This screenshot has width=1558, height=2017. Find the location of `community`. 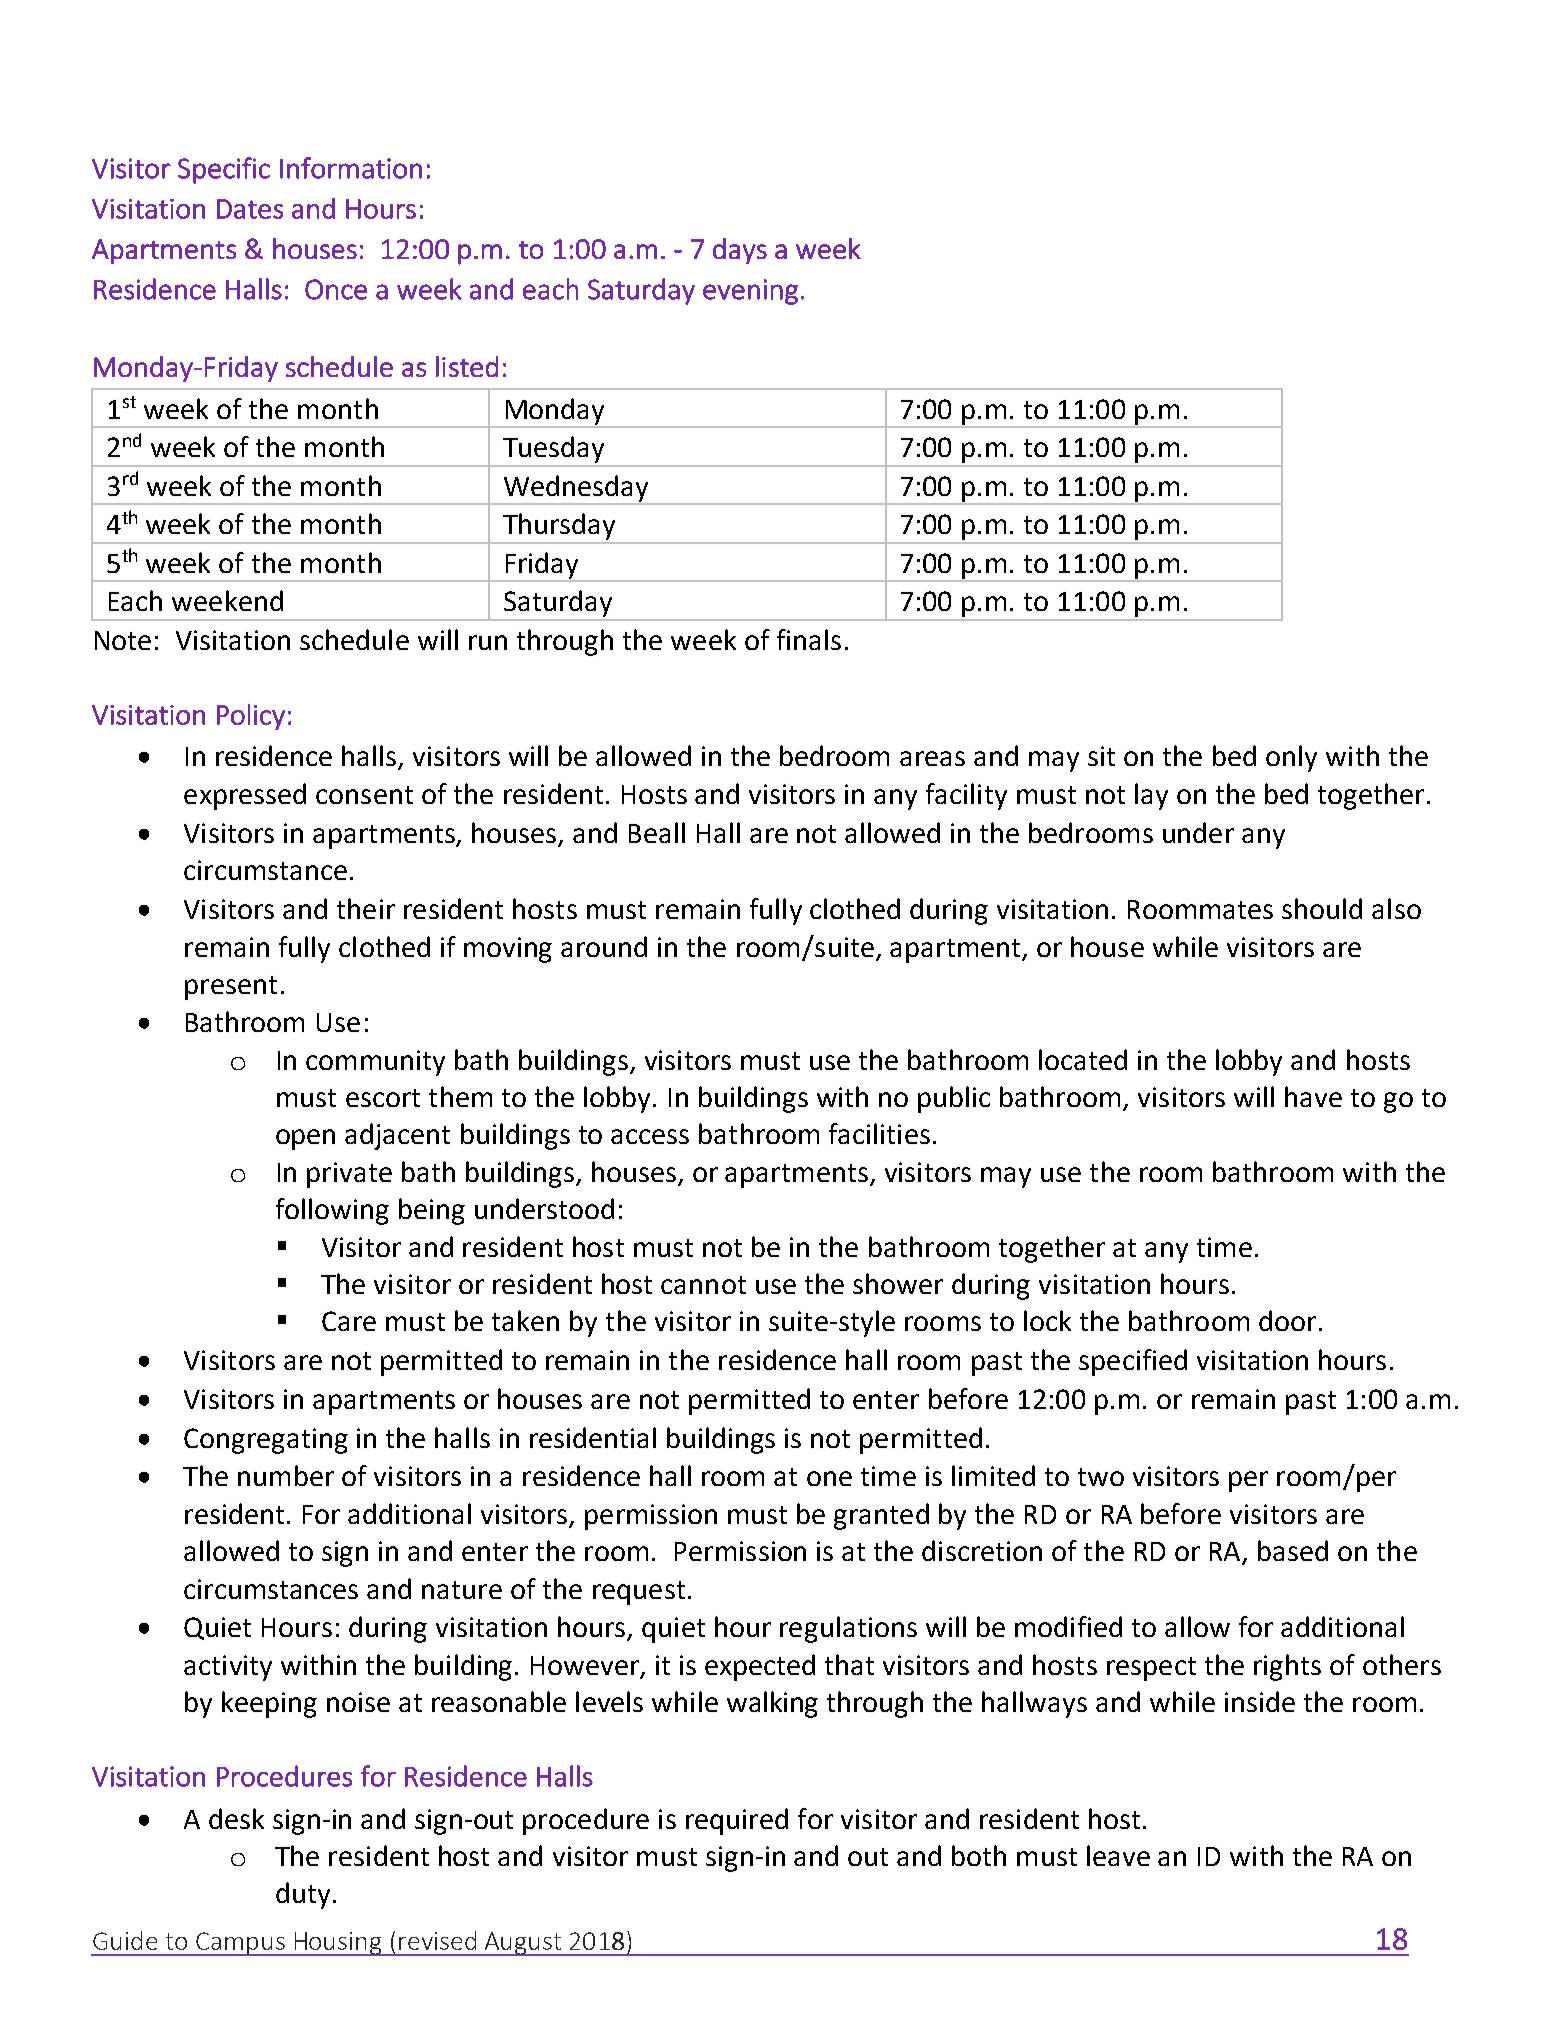

community is located at coordinates (375, 1063).
